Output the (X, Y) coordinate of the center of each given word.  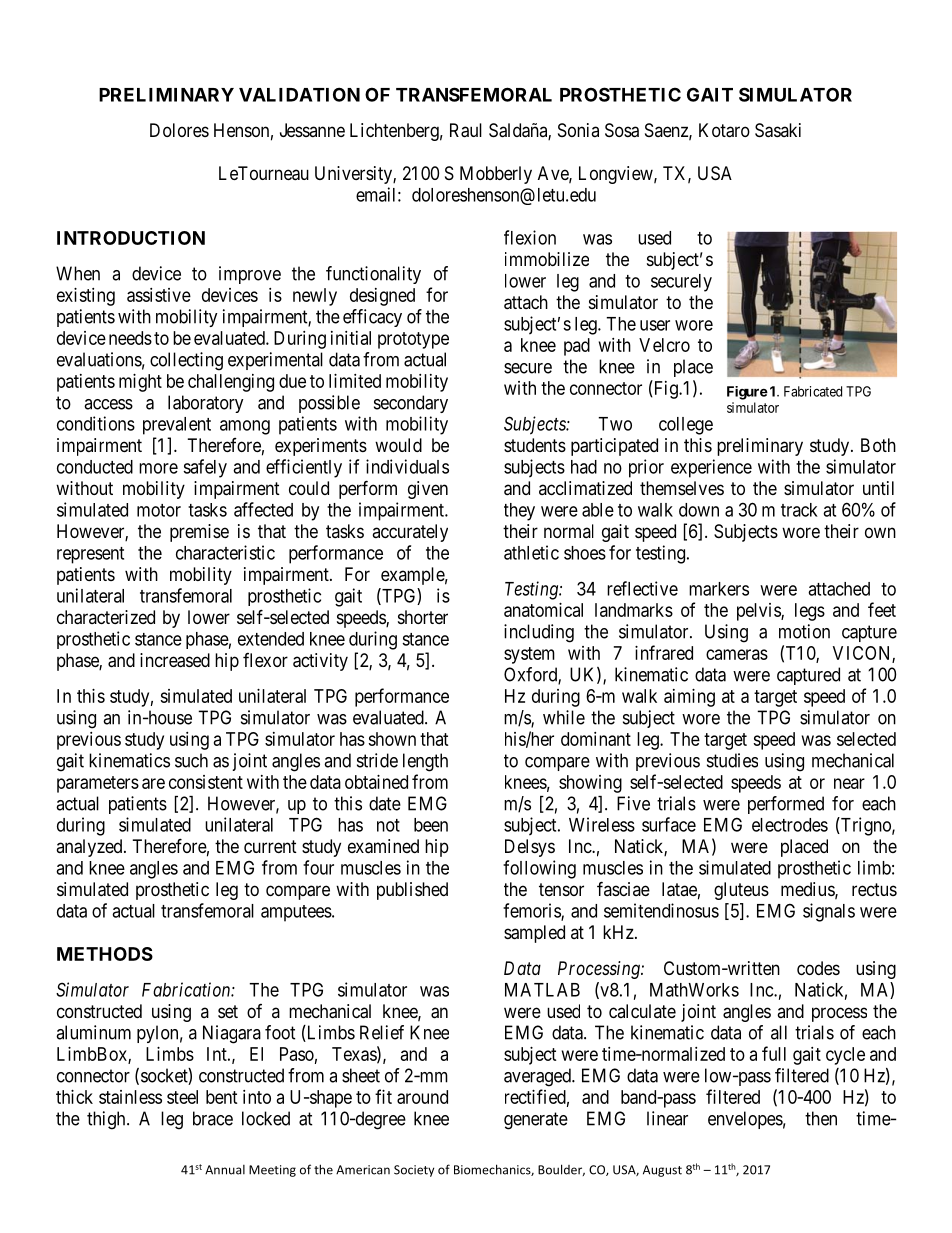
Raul (466, 130)
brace (213, 1118)
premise (199, 533)
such (191, 760)
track (799, 510)
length (425, 762)
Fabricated (813, 391)
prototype (413, 340)
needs (130, 338)
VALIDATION (299, 94)
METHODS (105, 954)
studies (732, 760)
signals (829, 912)
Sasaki (778, 130)
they (519, 512)
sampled (534, 934)
